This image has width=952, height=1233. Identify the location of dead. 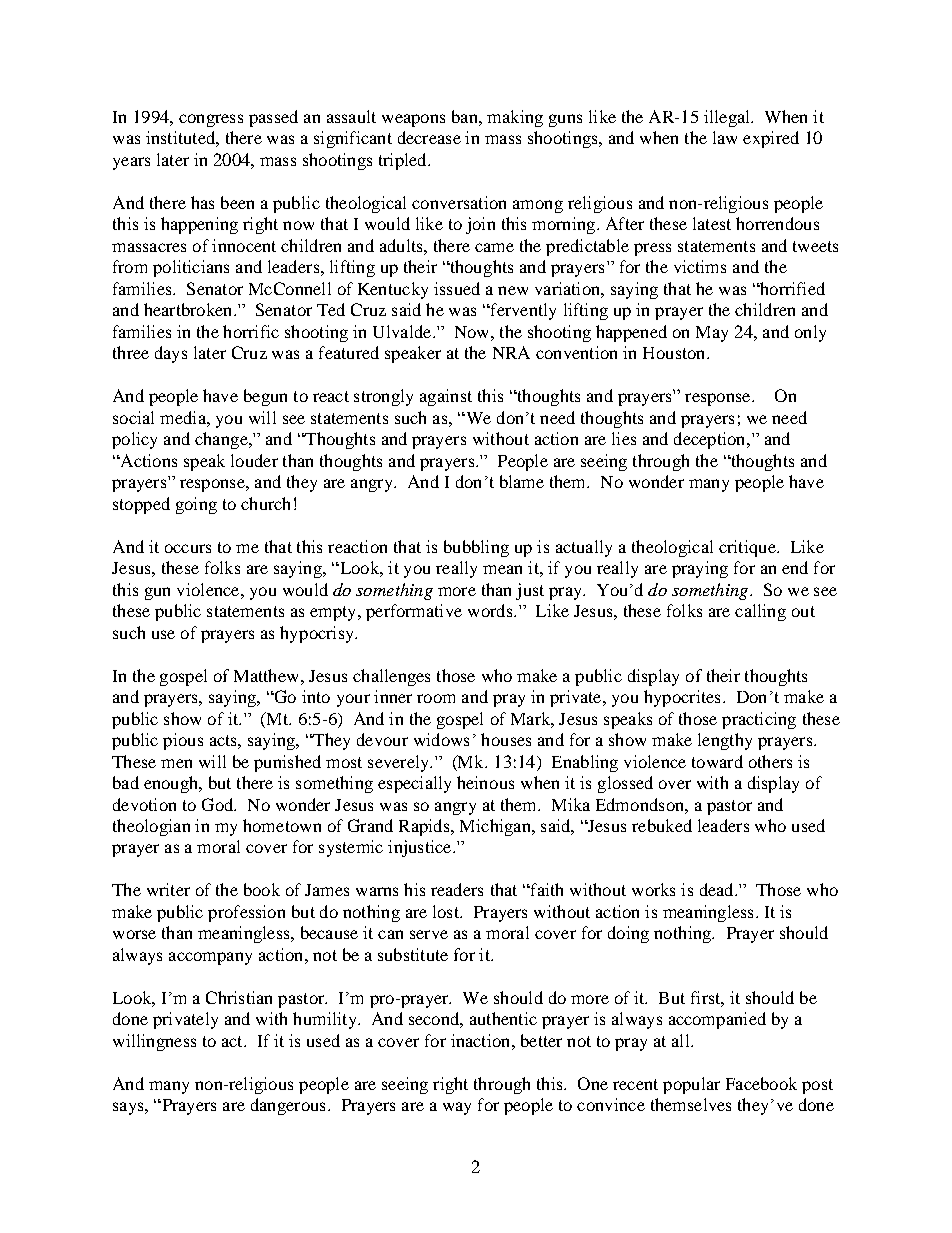
(718, 889).
